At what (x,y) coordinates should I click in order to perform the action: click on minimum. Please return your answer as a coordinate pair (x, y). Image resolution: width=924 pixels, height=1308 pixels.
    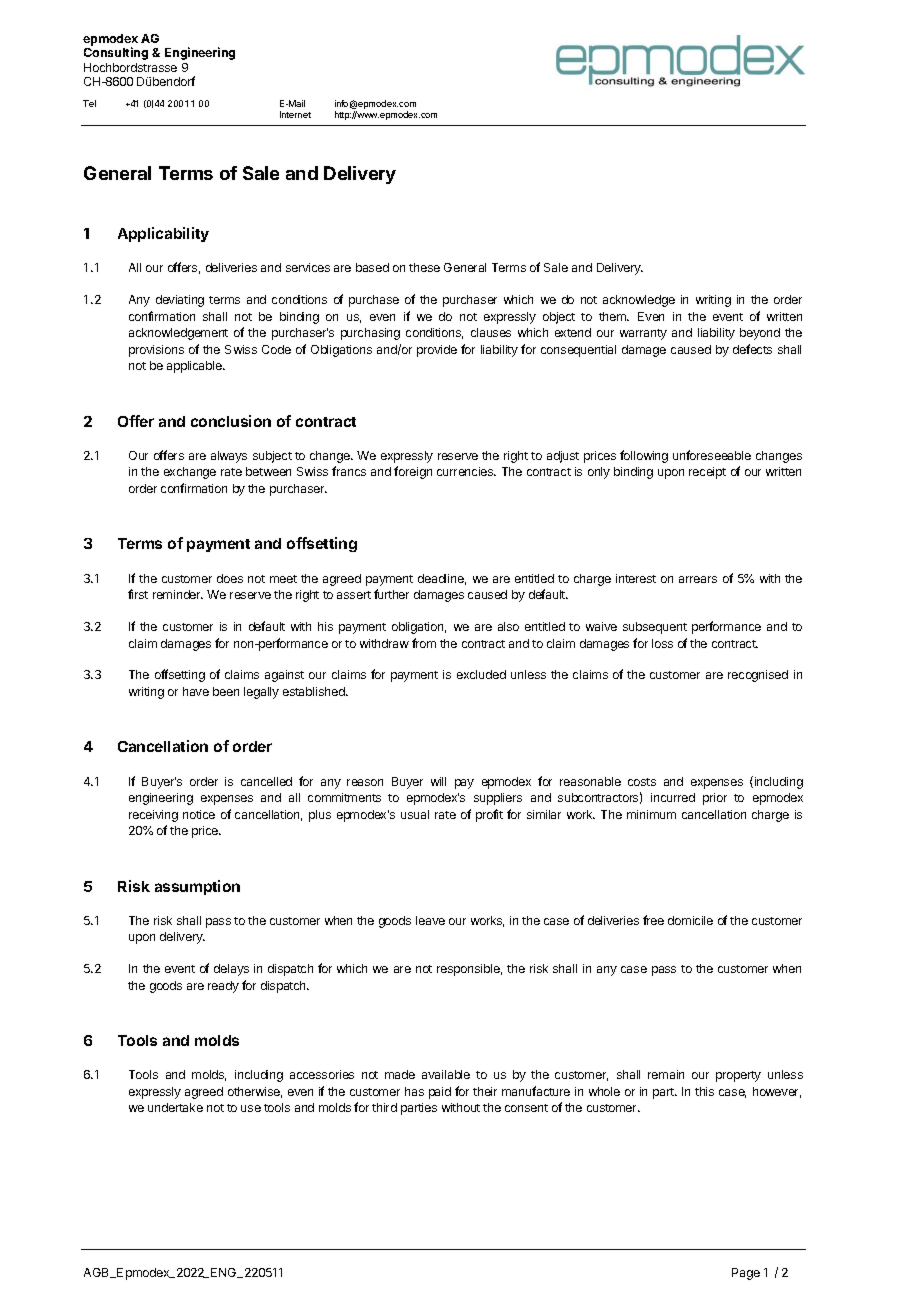
    Looking at the image, I should click on (651, 814).
